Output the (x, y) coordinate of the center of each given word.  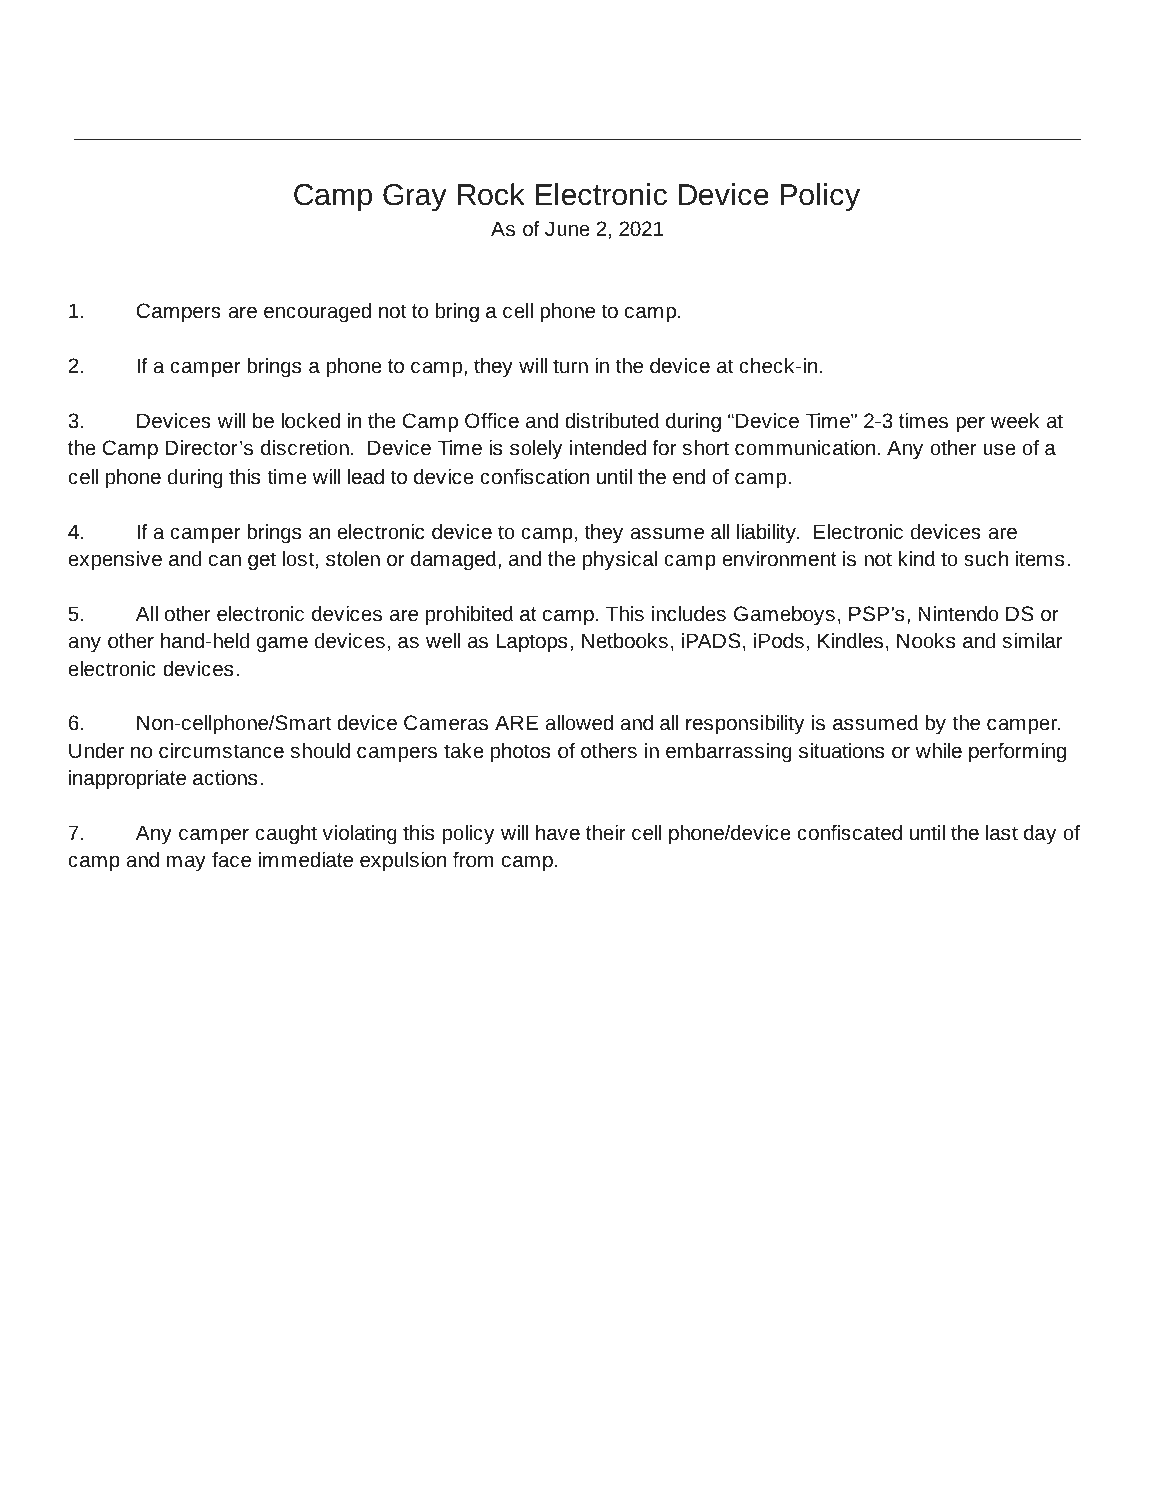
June (567, 228)
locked (310, 420)
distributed (612, 420)
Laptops (532, 643)
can (225, 560)
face (231, 859)
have (558, 832)
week (1015, 420)
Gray (415, 198)
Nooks (926, 640)
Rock (491, 194)
